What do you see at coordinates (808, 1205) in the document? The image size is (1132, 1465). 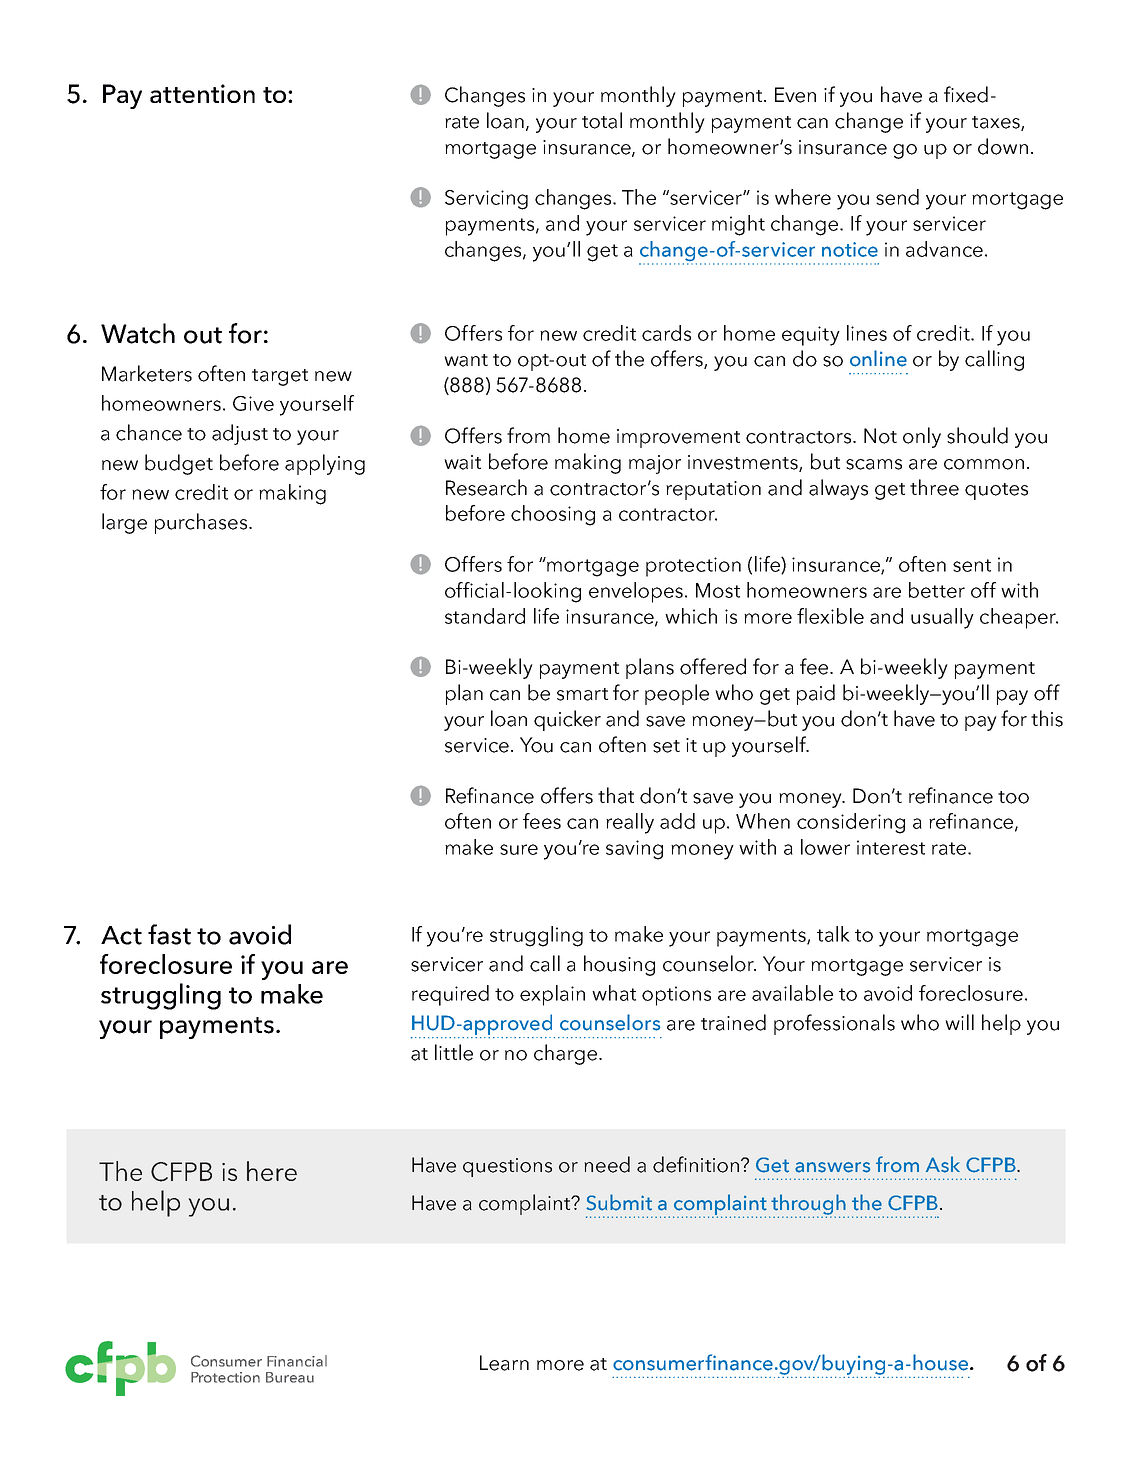 I see `through` at bounding box center [808, 1205].
